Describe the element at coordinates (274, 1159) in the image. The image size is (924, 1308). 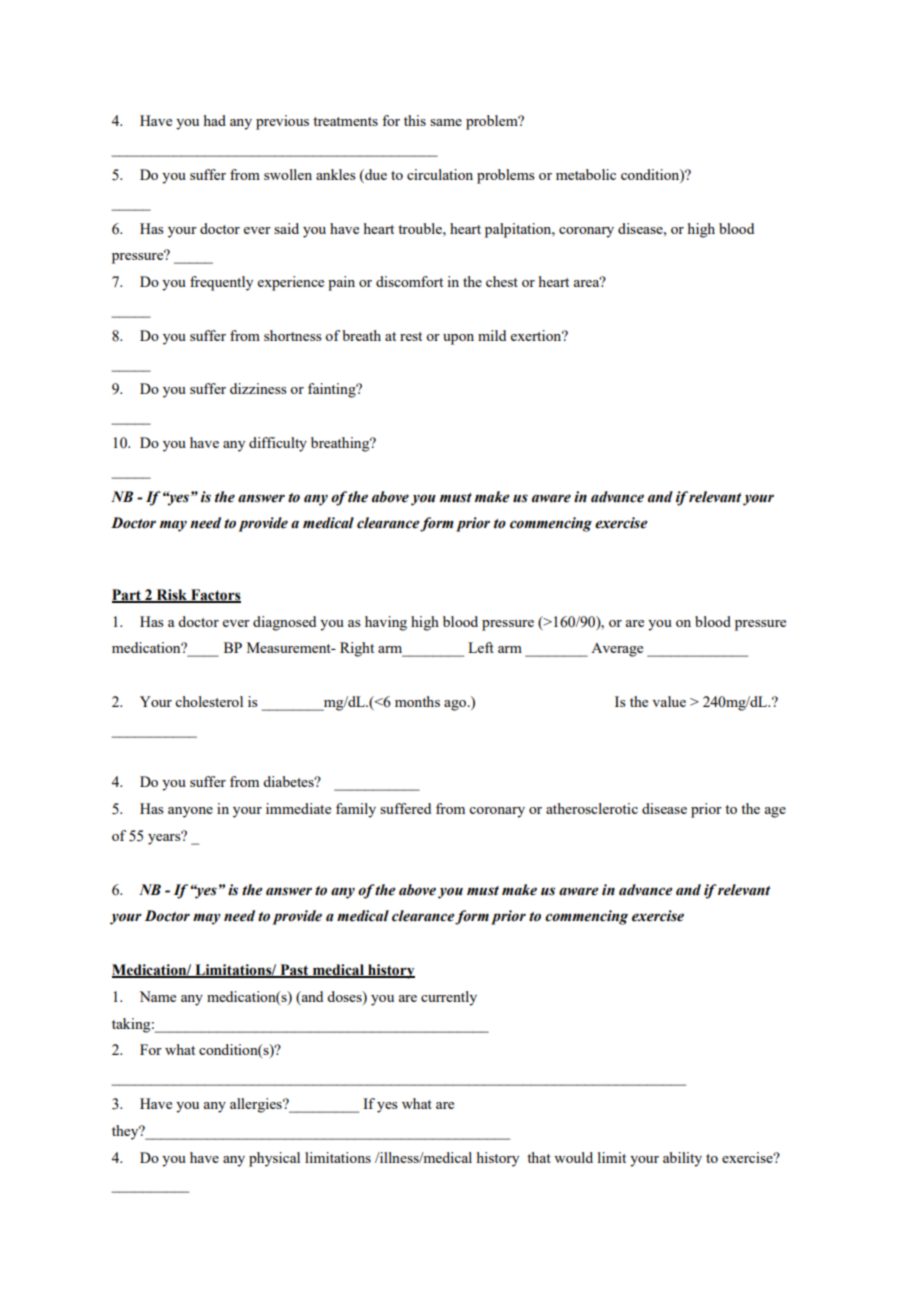
I see `physical` at that location.
